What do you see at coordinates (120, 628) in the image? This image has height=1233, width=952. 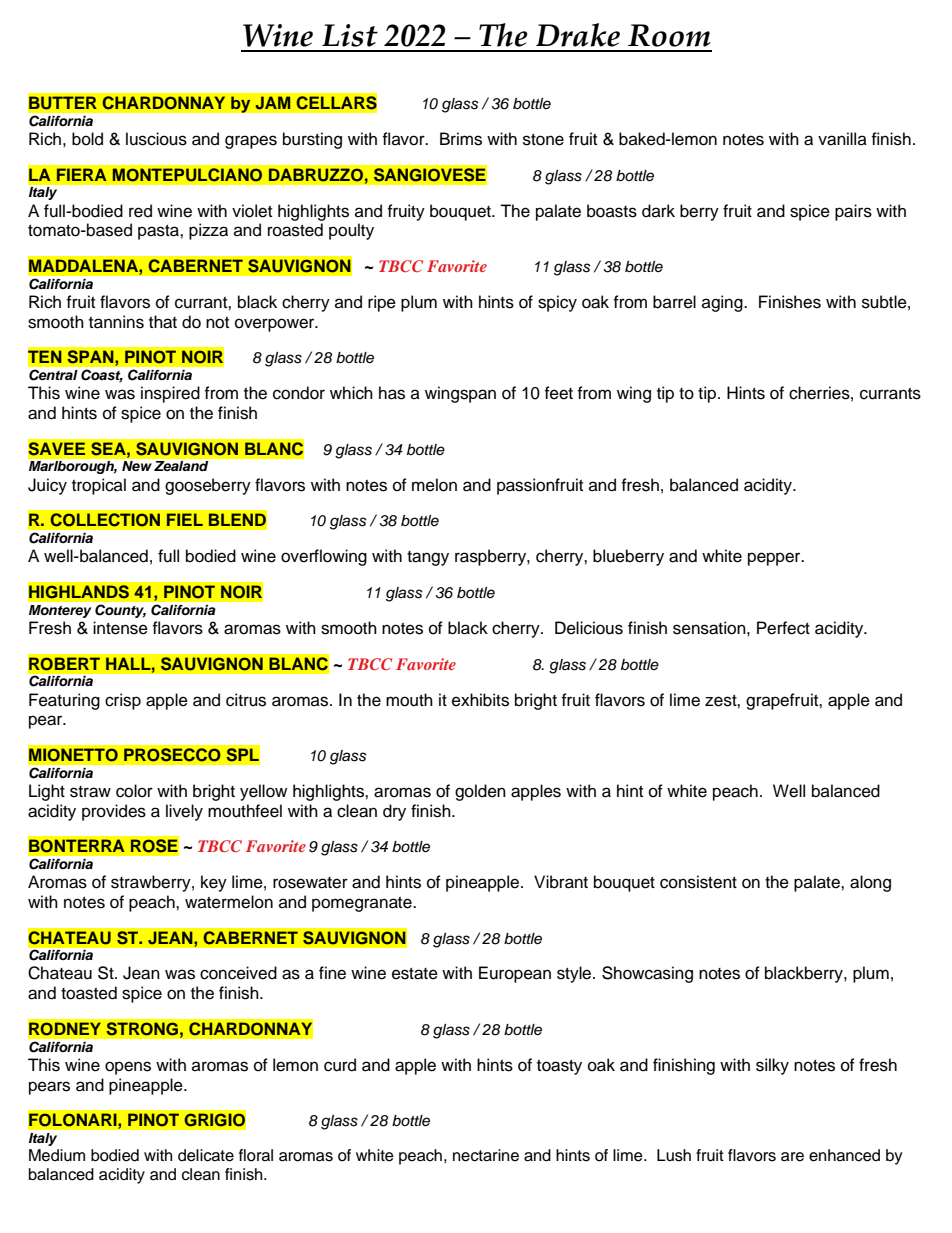 I see `intense` at bounding box center [120, 628].
